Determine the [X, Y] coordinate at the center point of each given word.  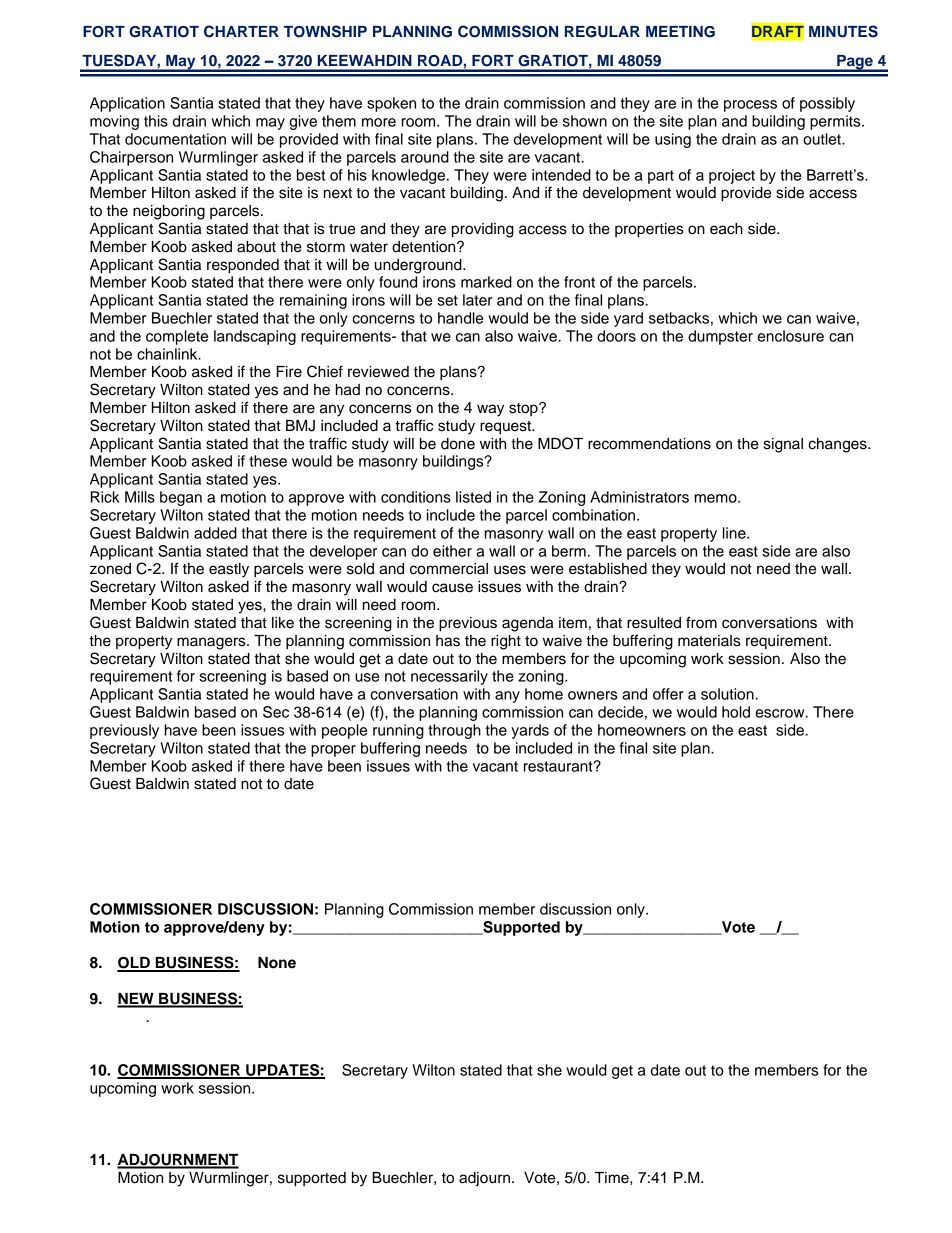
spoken [391, 104]
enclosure [790, 336]
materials [709, 641]
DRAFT [778, 31]
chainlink [168, 354]
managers [212, 643]
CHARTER [241, 31]
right [506, 642]
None [277, 963]
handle [460, 318]
